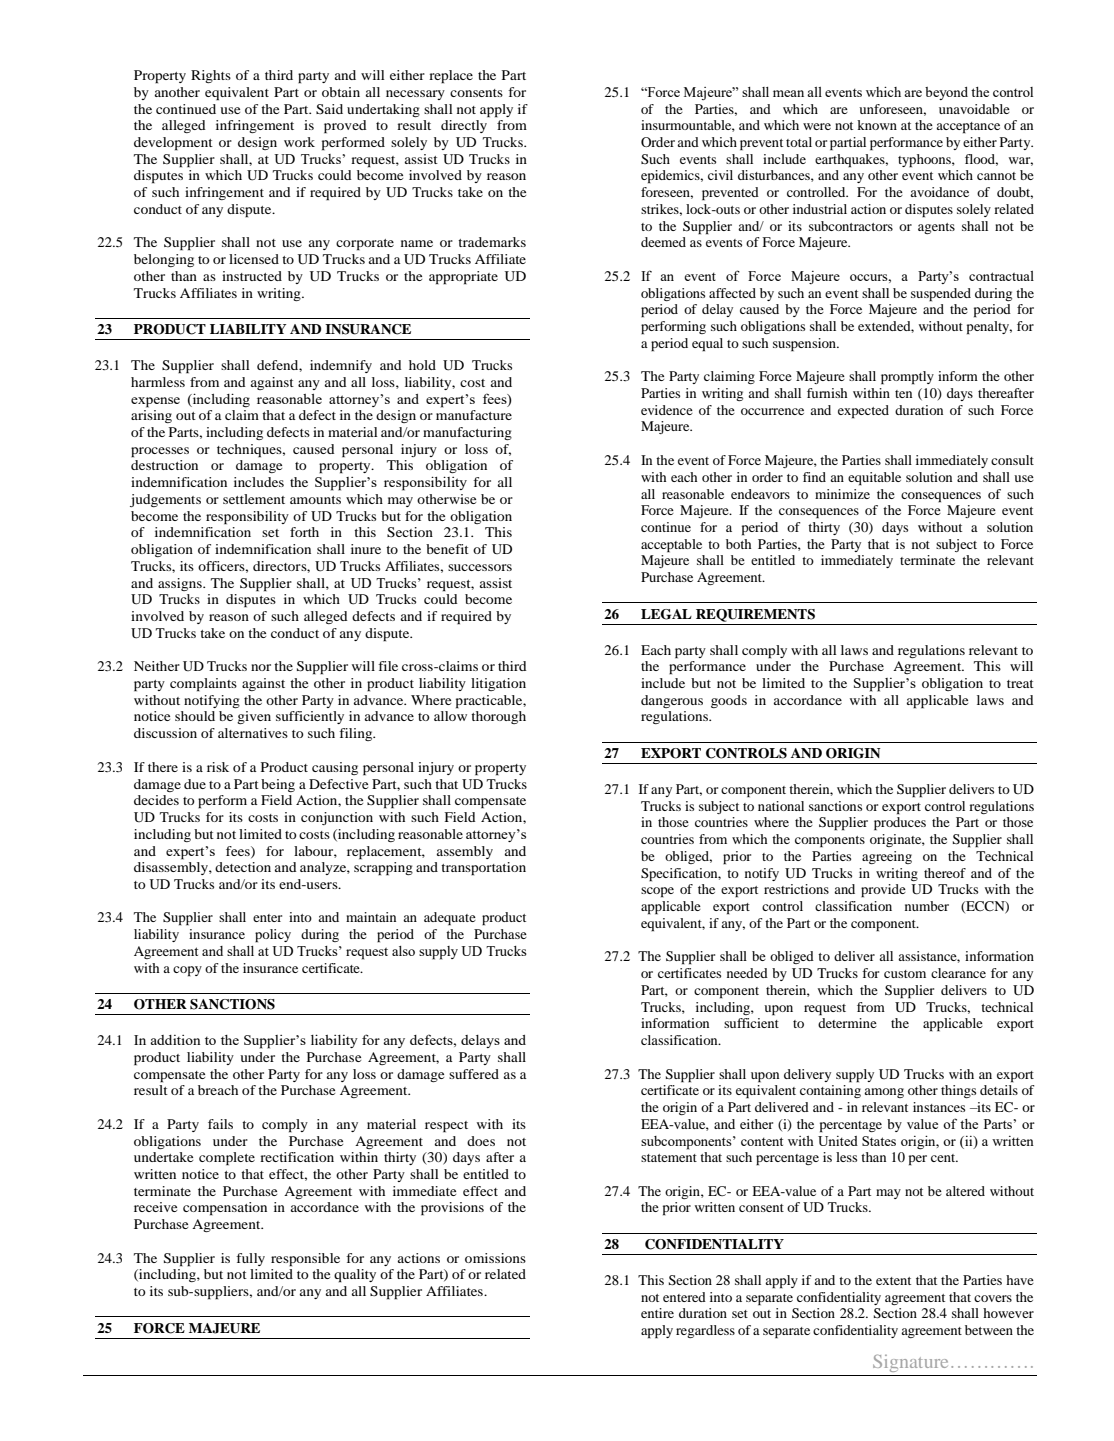  What do you see at coordinates (877, 125) in the screenshot?
I see `known` at bounding box center [877, 125].
